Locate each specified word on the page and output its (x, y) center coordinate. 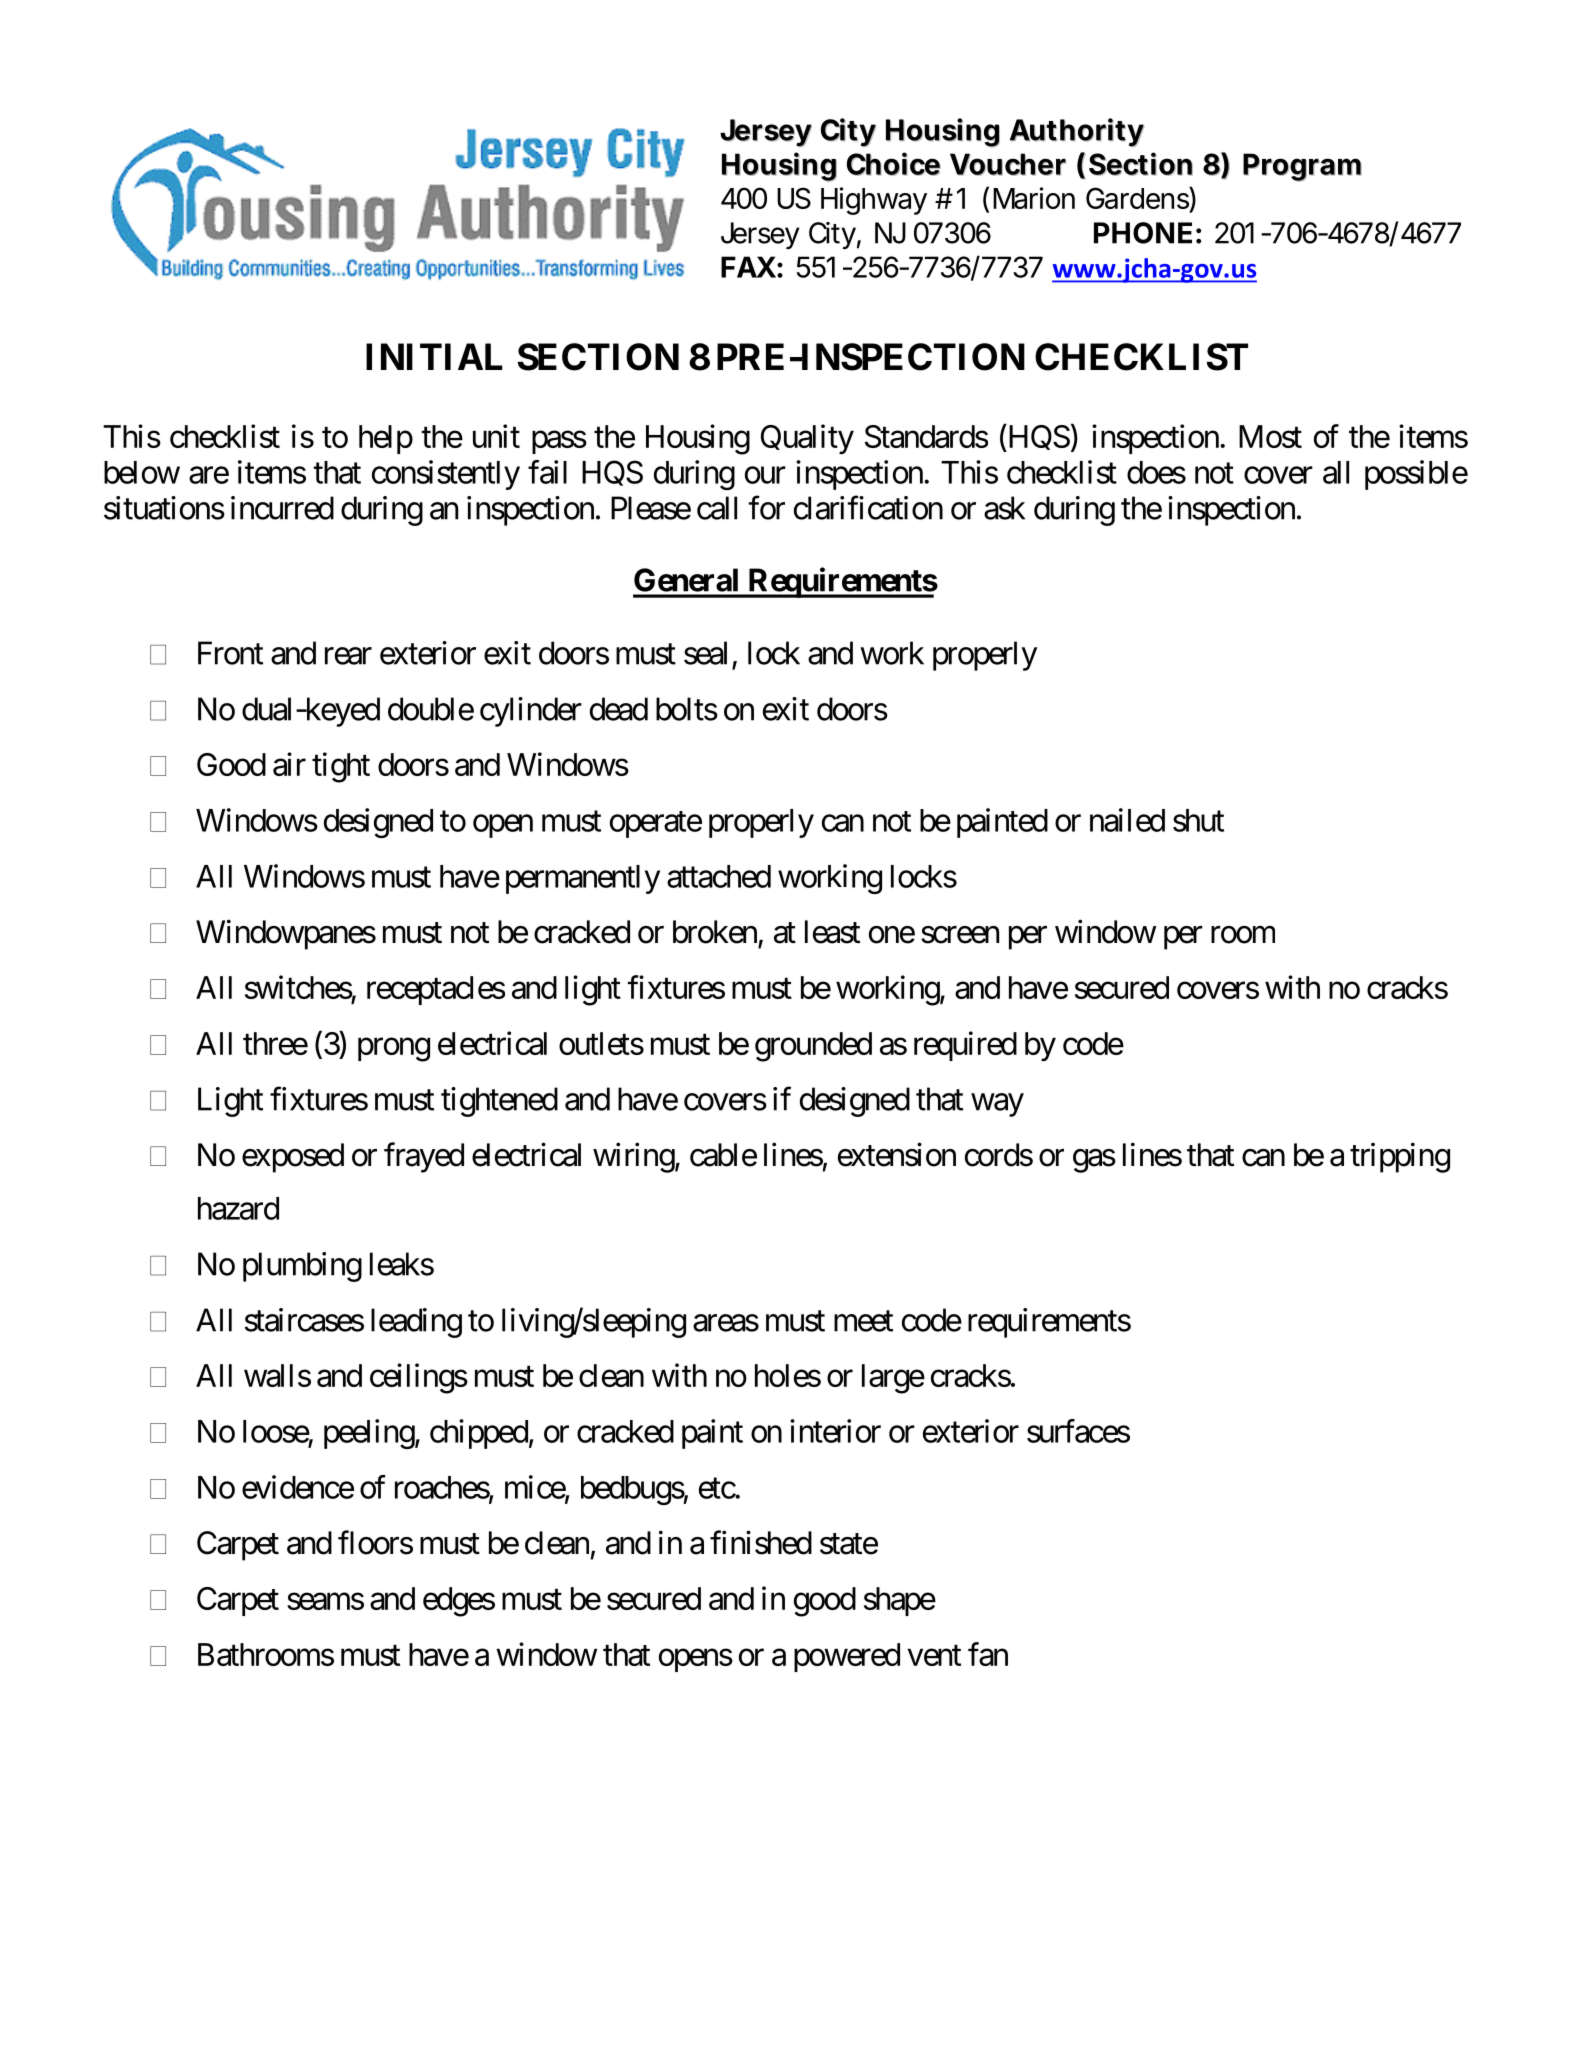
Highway (874, 201)
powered (847, 1657)
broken (715, 932)
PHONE (1143, 233)
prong (394, 1050)
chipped (479, 1434)
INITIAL (434, 356)
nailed (1127, 820)
